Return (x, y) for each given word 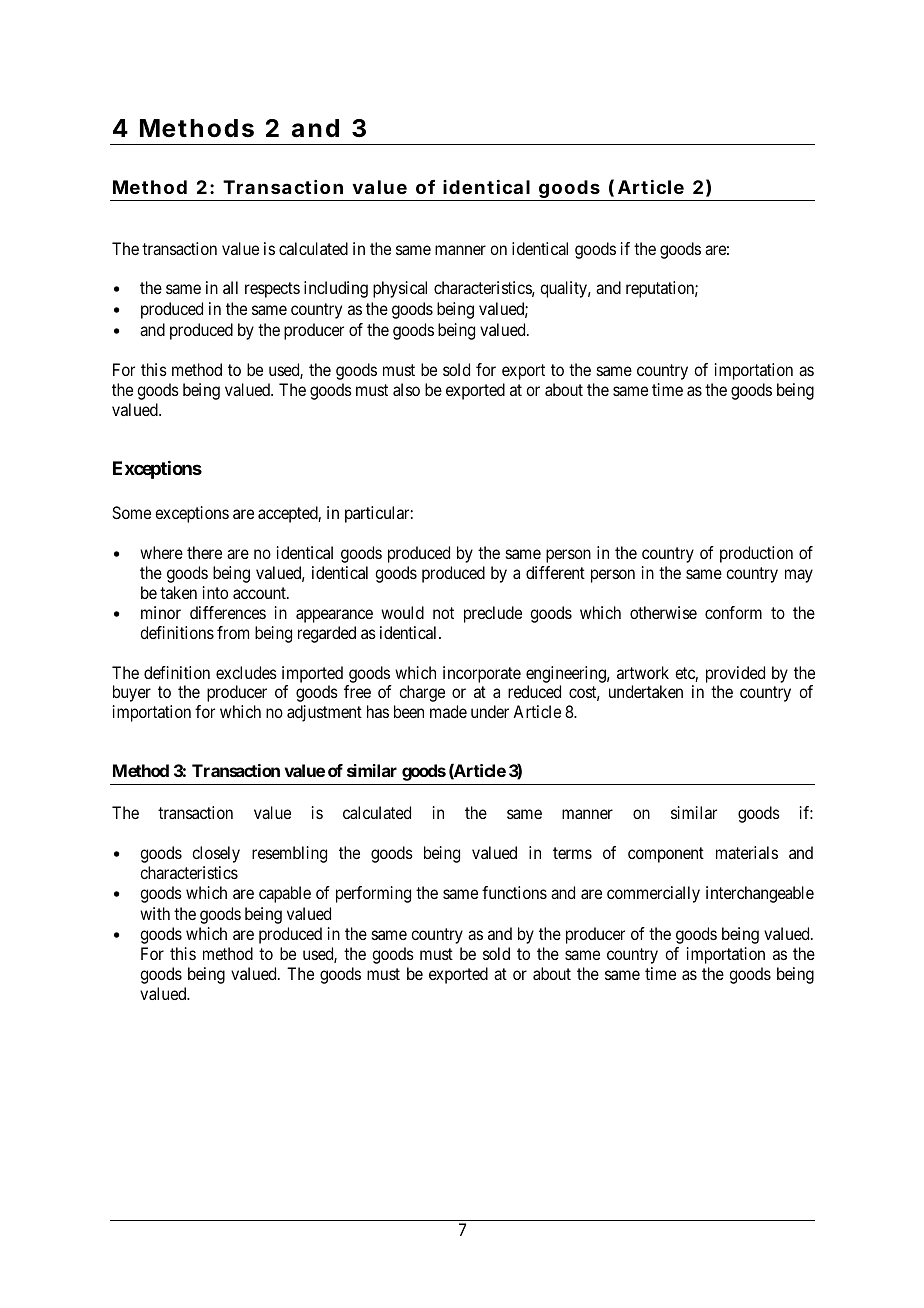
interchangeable (760, 894)
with (155, 913)
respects (272, 290)
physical (400, 289)
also (406, 389)
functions (514, 892)
